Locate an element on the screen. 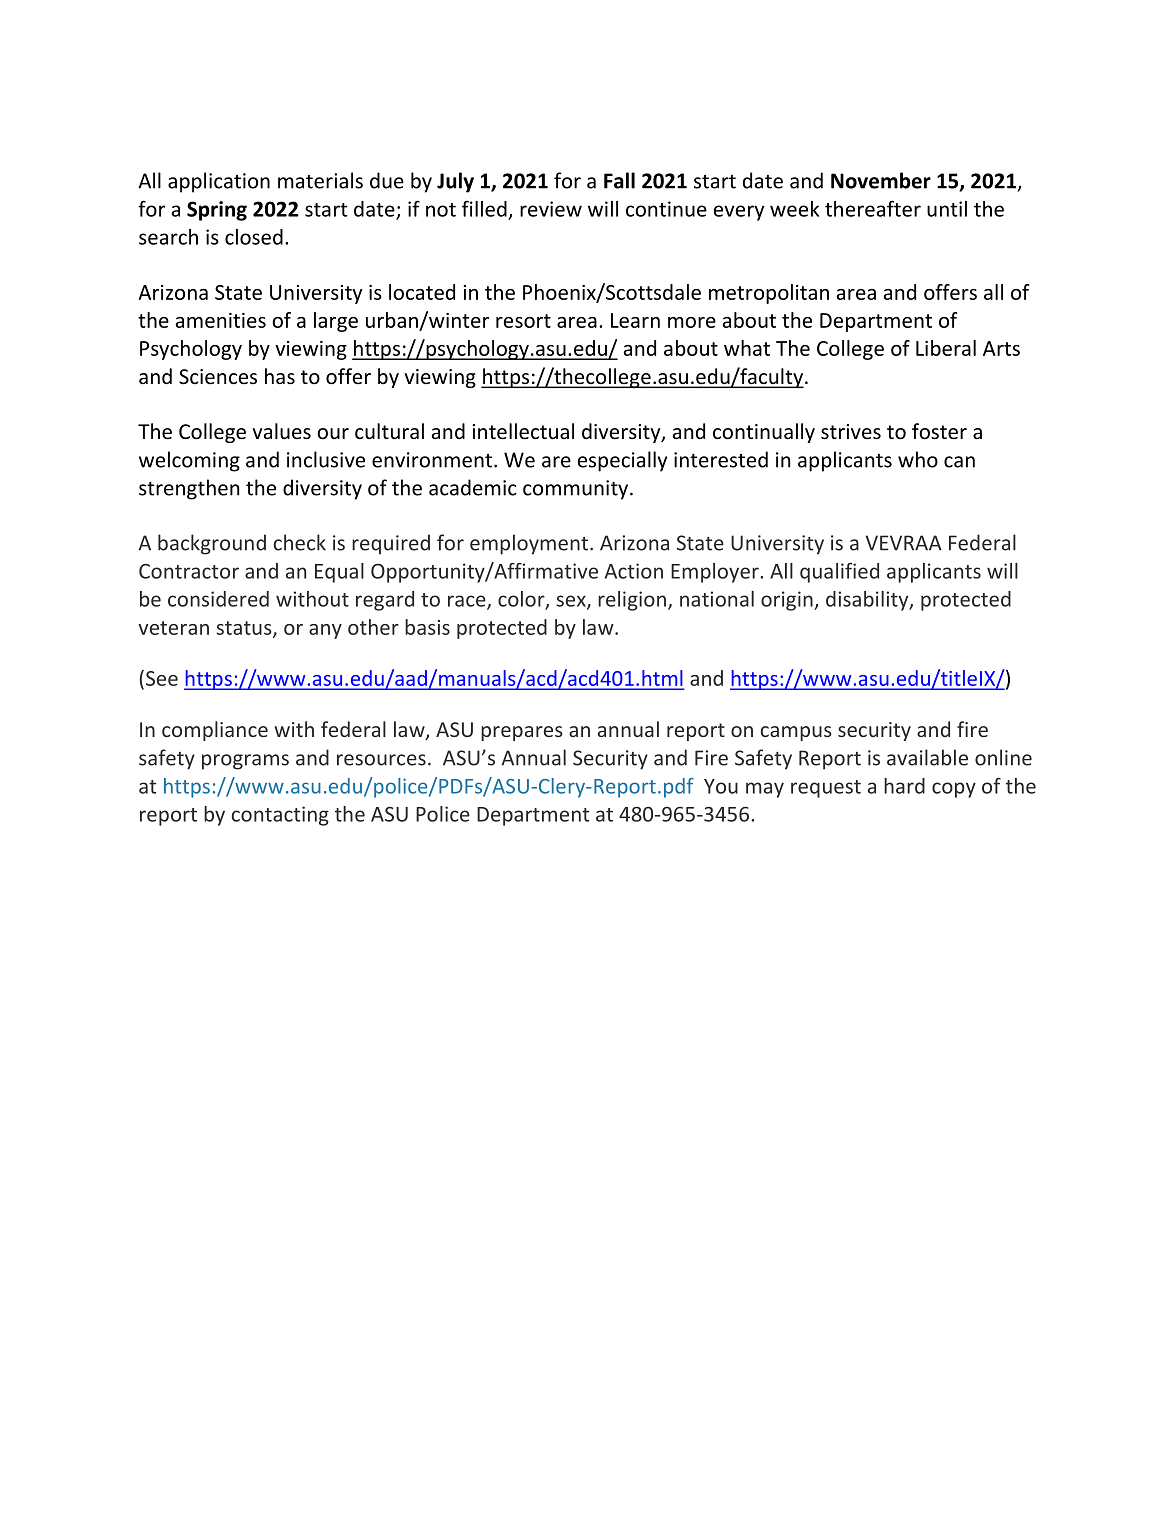 The image size is (1175, 1521). review is located at coordinates (551, 209).
